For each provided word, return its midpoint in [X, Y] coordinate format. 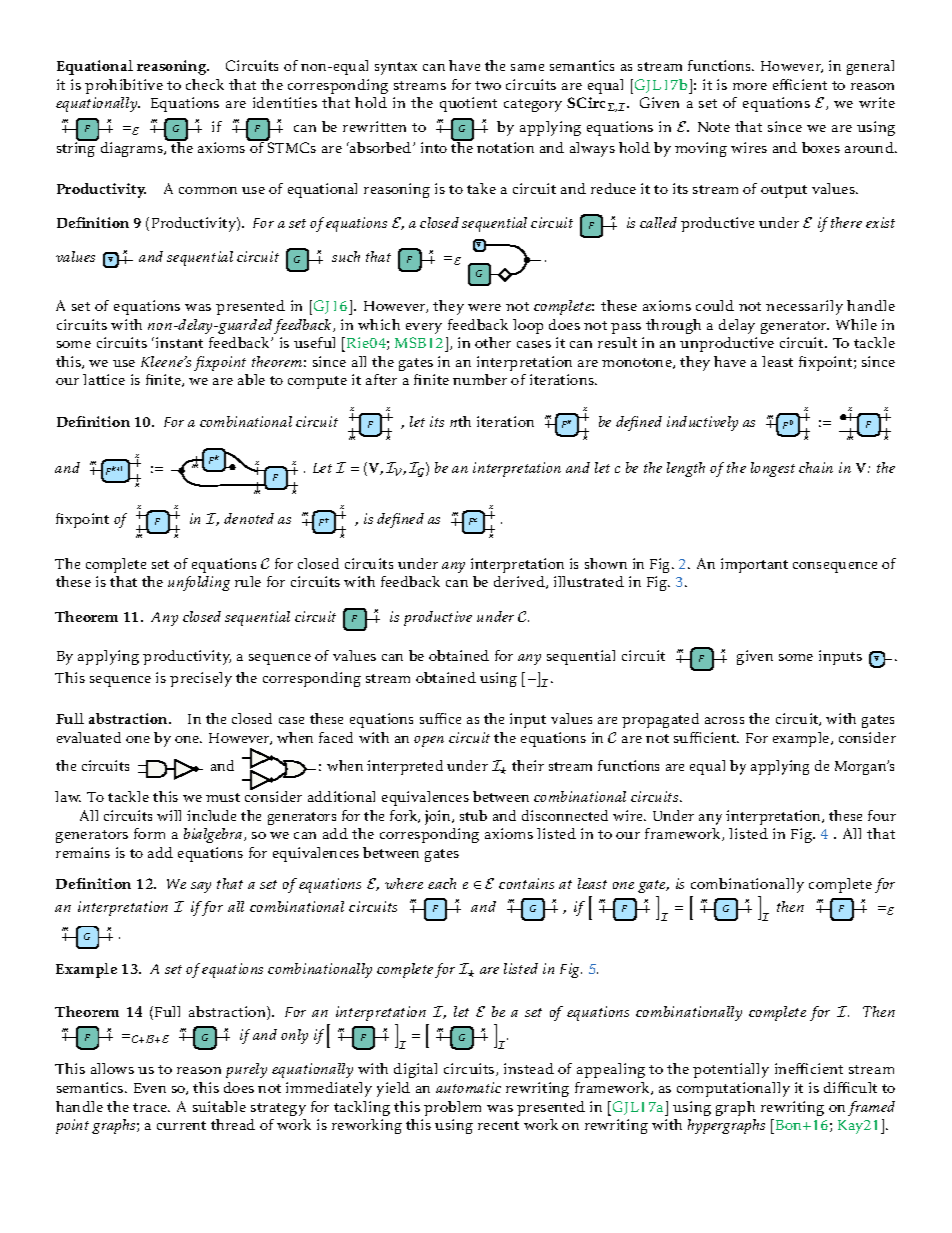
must [223, 797]
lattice [104, 379]
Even [150, 1088]
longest [773, 469]
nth [460, 421]
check [205, 84]
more [750, 86]
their [528, 765]
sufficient [706, 737]
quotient [468, 104]
